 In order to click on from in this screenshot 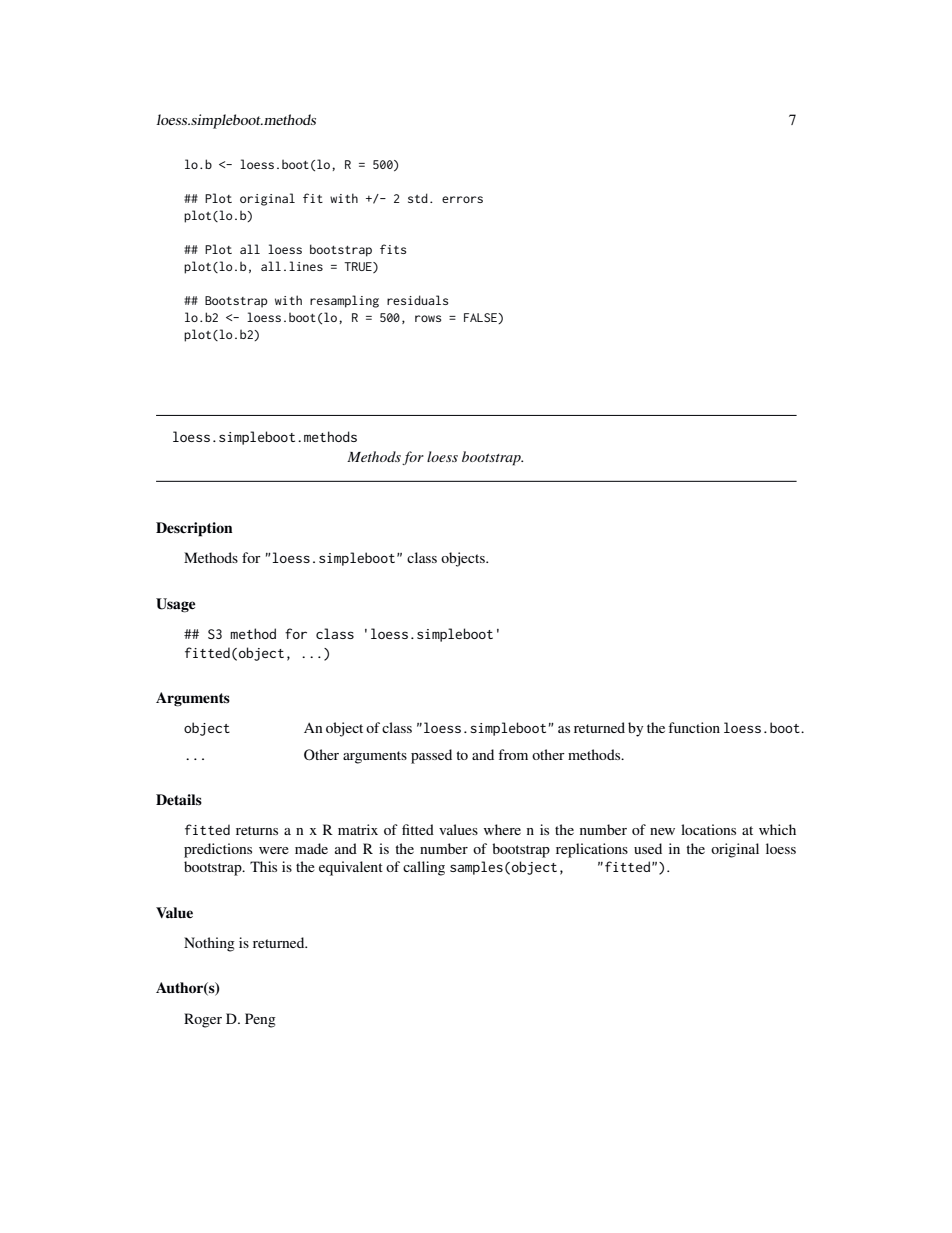, I will do `click(513, 754)`.
